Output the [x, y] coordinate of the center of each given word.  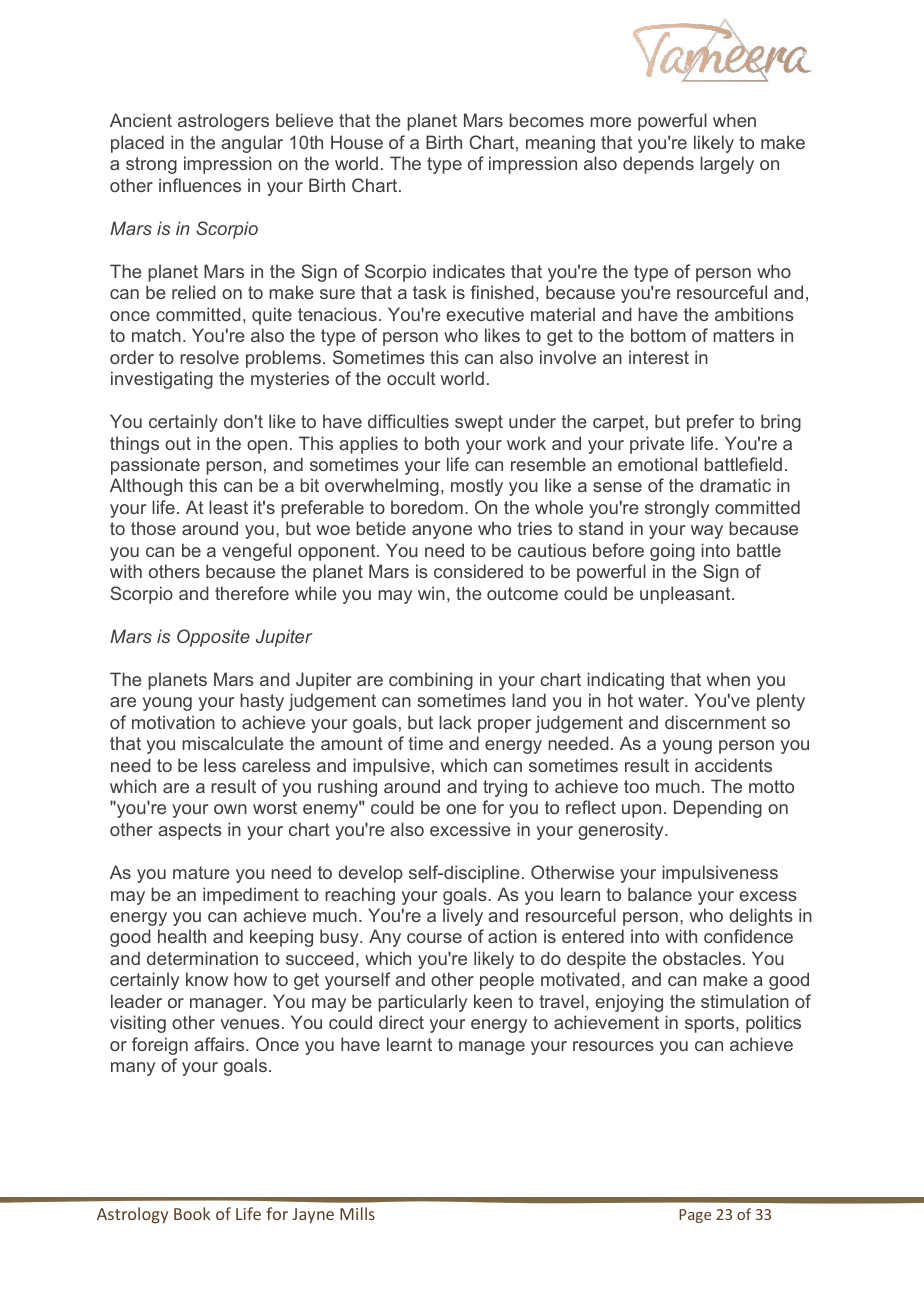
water [662, 700]
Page [695, 1216]
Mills [357, 1213]
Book [192, 1213]
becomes [546, 120]
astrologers [223, 122]
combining [431, 681]
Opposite [213, 638]
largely [727, 165]
